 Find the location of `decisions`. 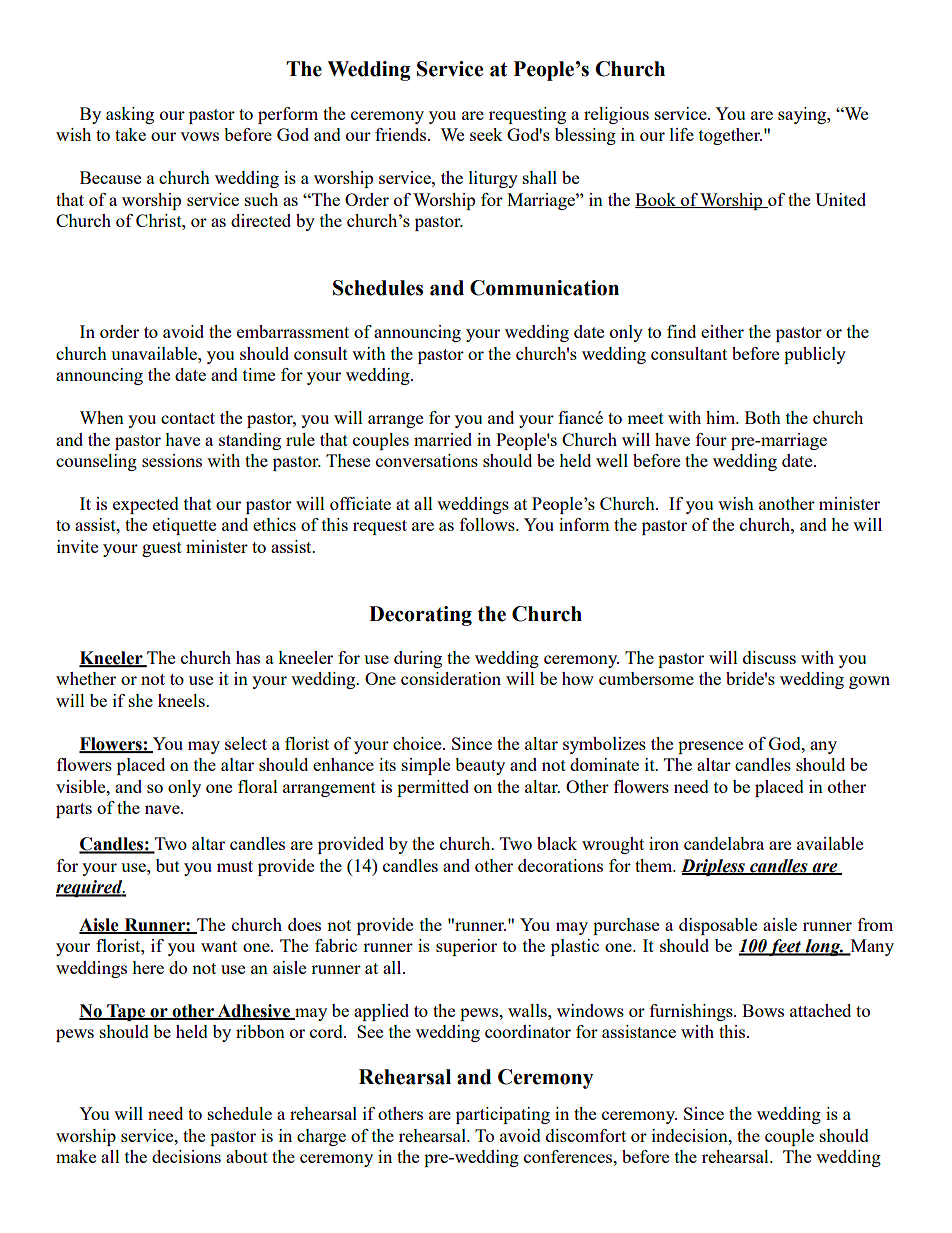

decisions is located at coordinates (186, 1156).
